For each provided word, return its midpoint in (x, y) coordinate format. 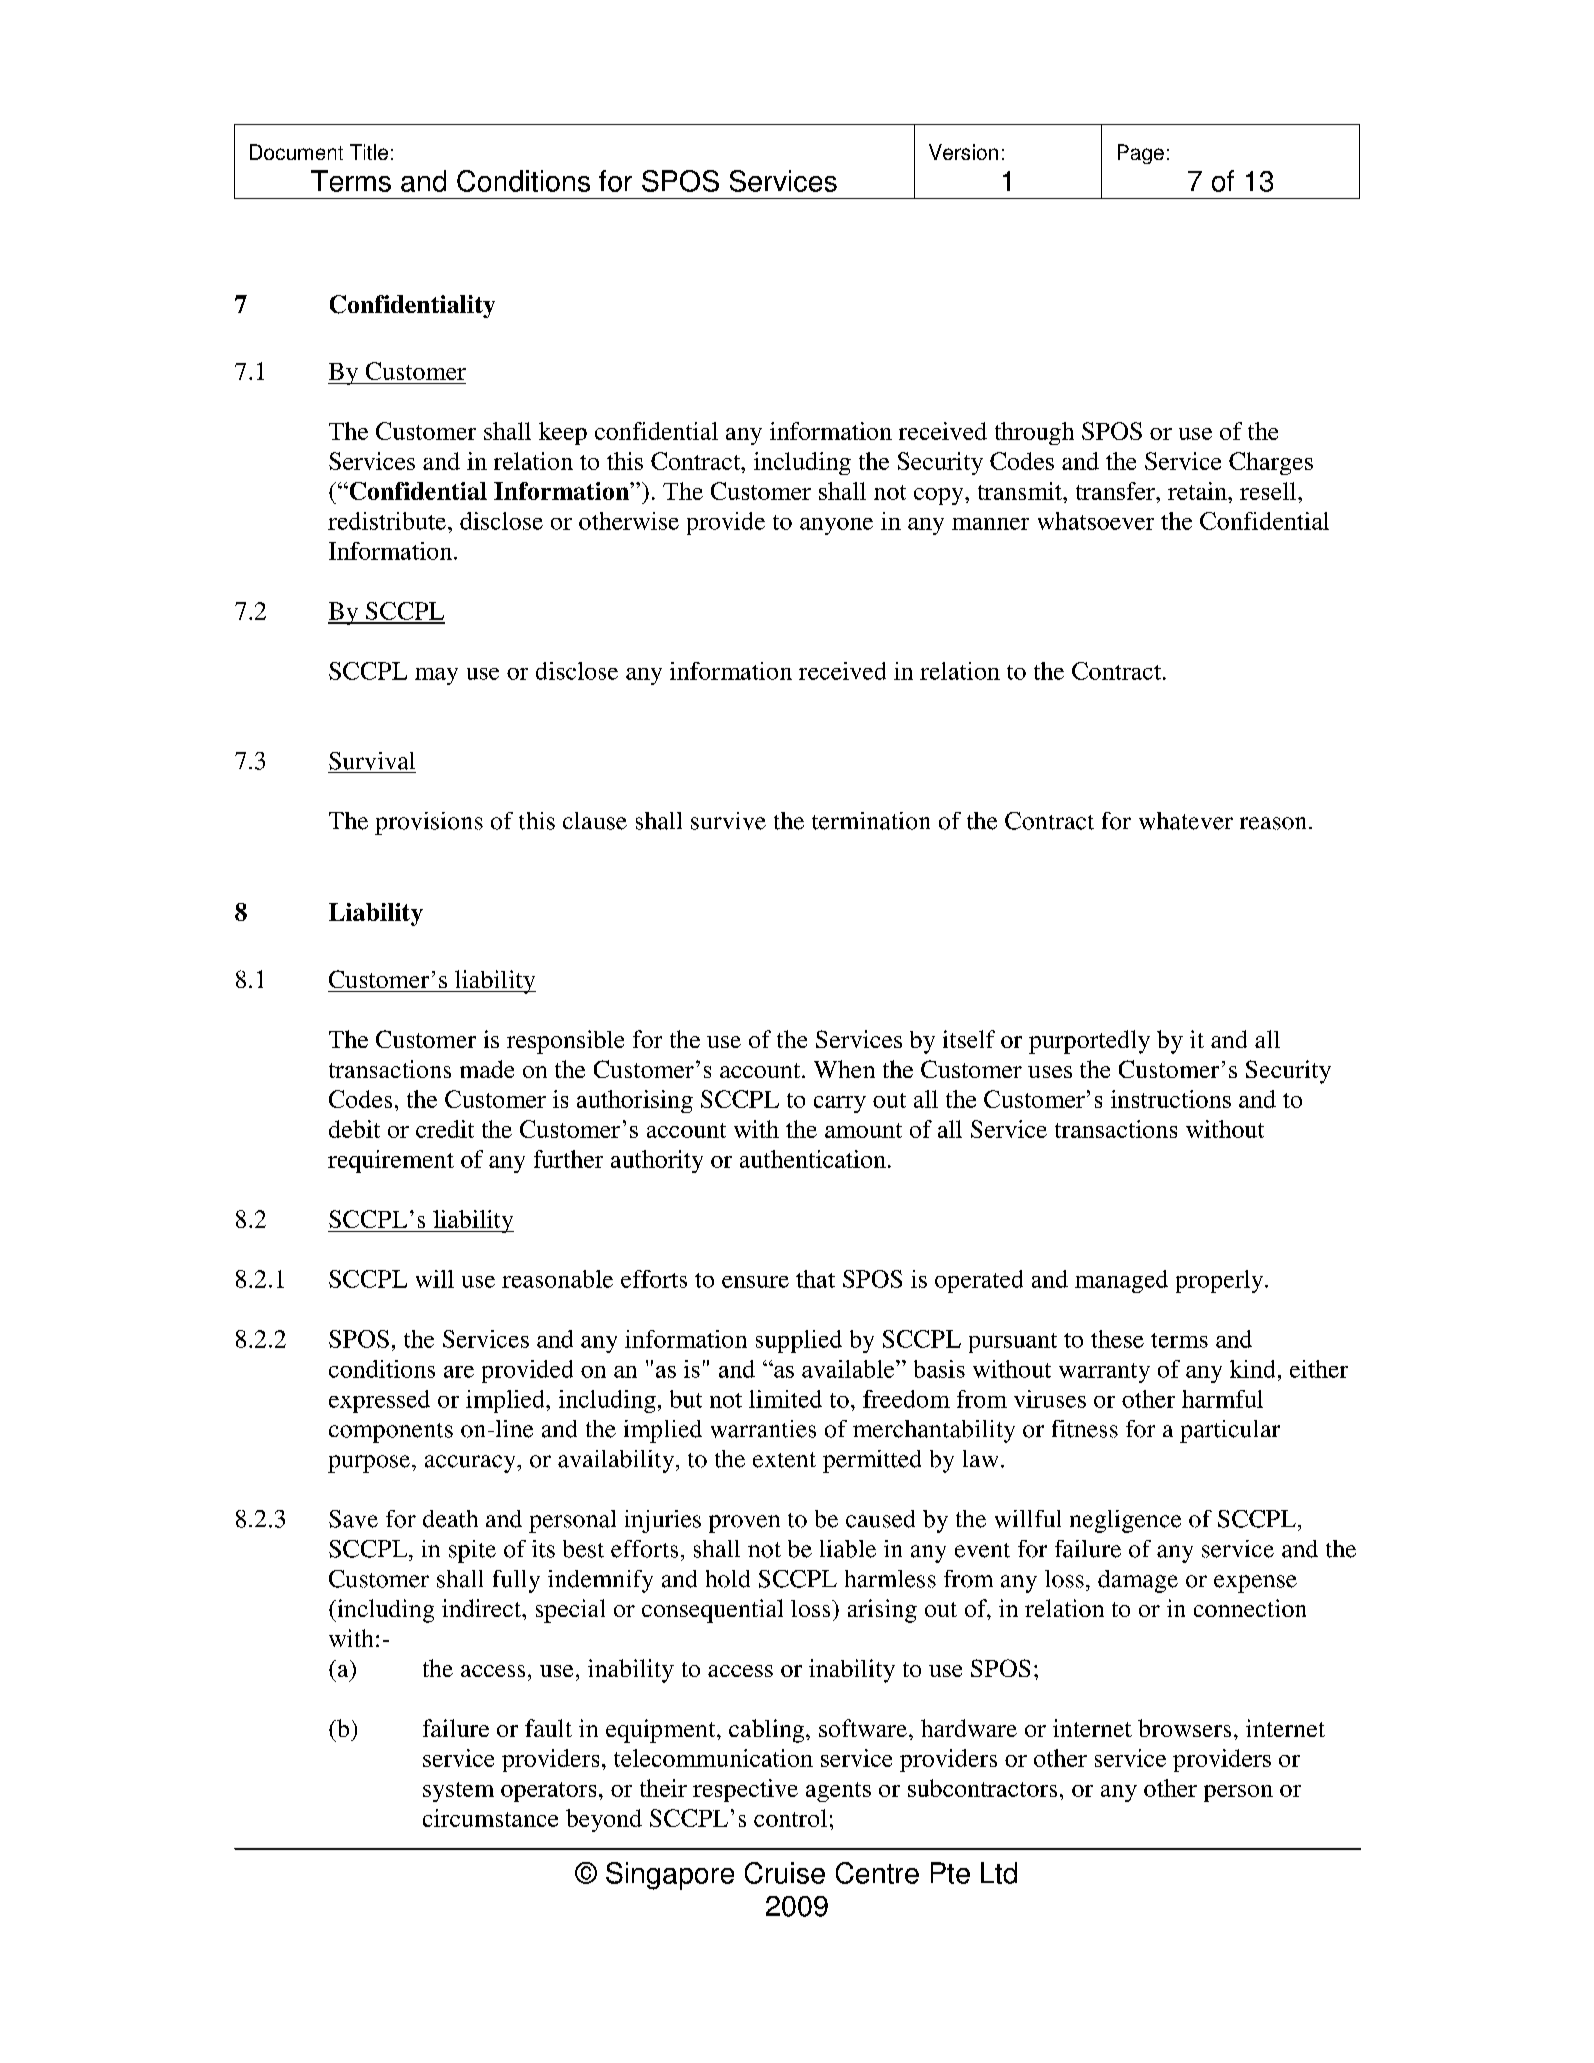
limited (785, 1399)
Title (369, 152)
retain (1198, 491)
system (458, 1792)
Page (1141, 154)
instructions (1171, 1099)
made (487, 1069)
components (391, 1433)
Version (963, 152)
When (844, 1069)
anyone (836, 526)
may (436, 676)
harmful (1222, 1399)
